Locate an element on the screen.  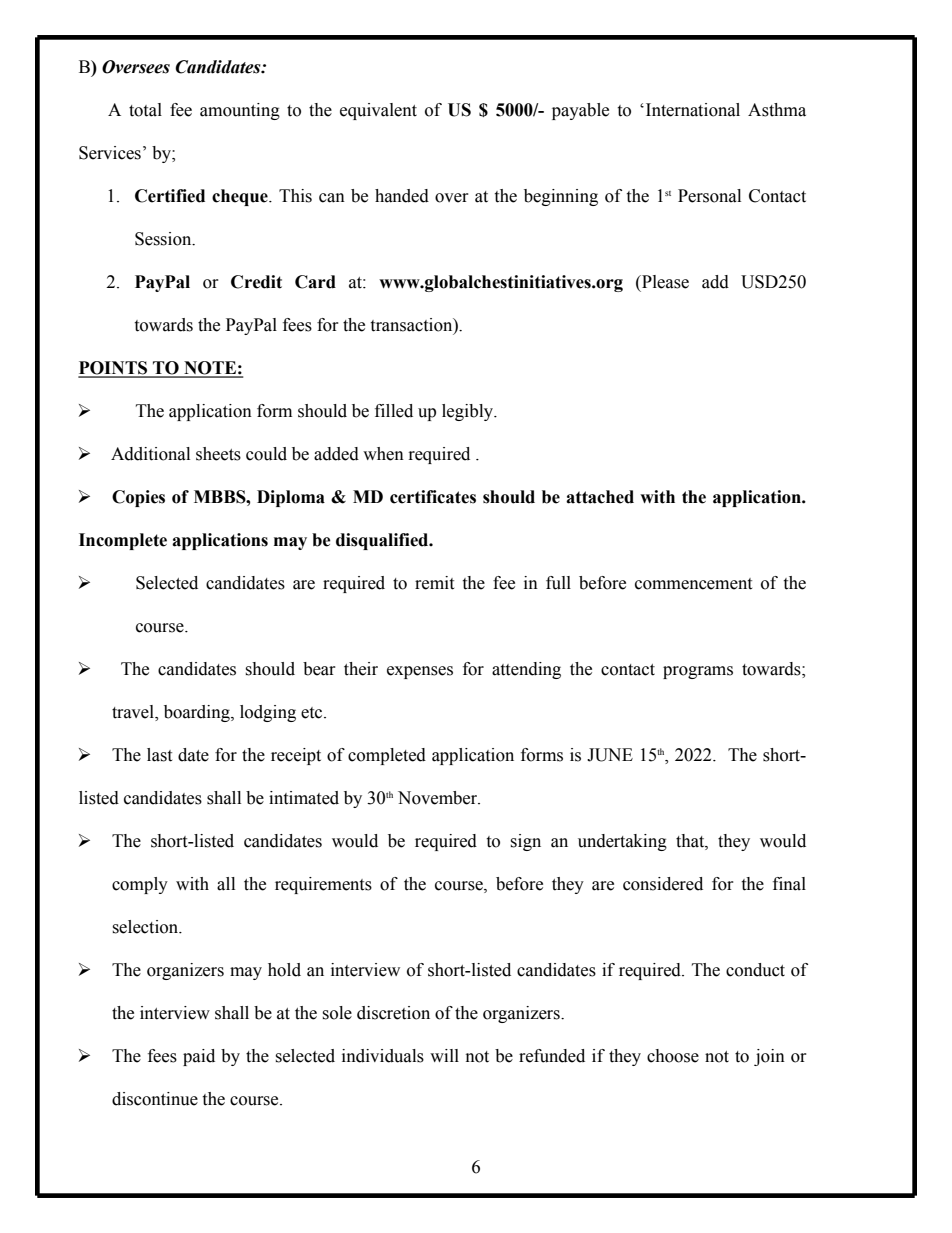
paid is located at coordinates (199, 1057).
